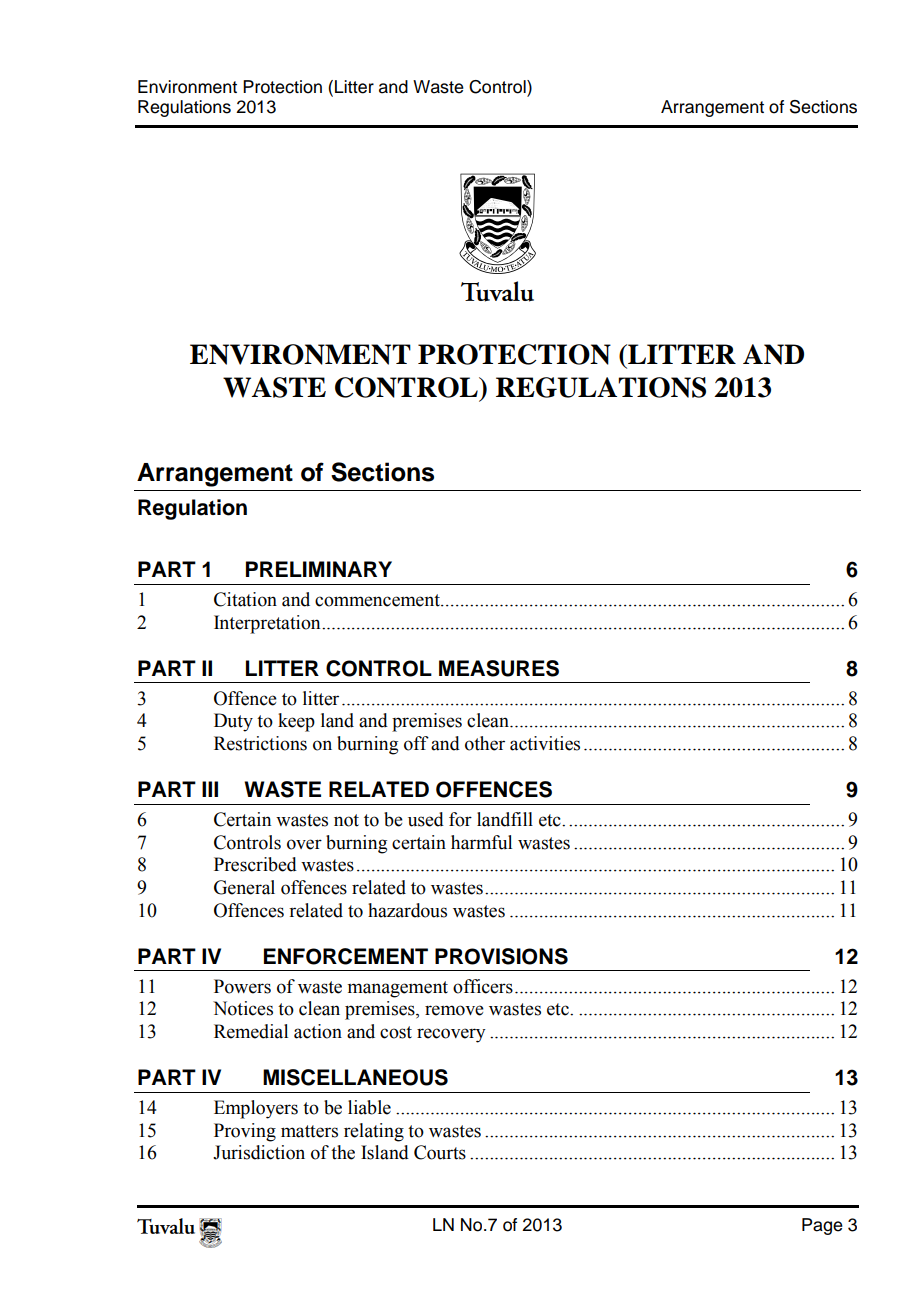  What do you see at coordinates (251, 1031) in the screenshot?
I see `Remedial` at bounding box center [251, 1031].
